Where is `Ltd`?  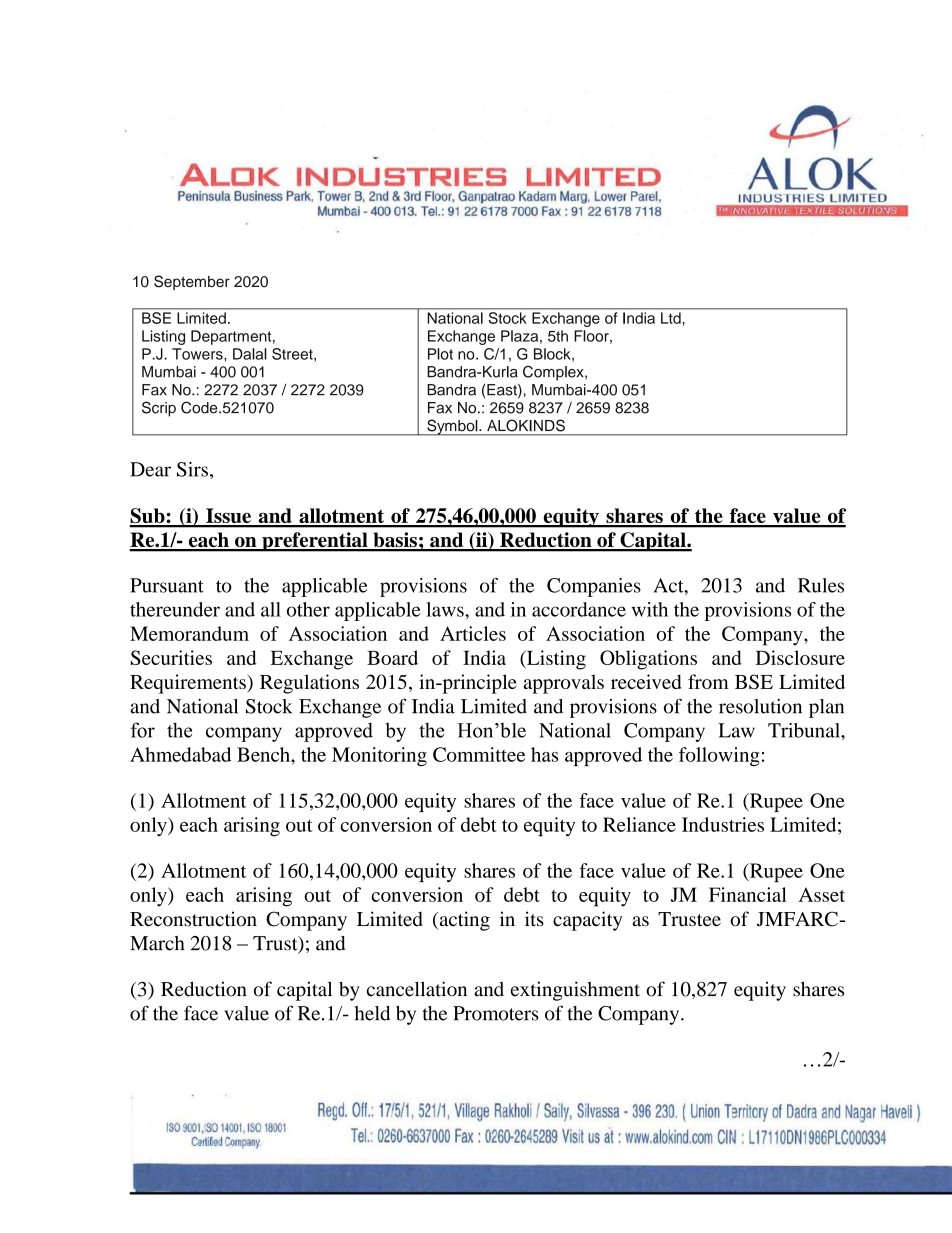
Ltd is located at coordinates (671, 318).
